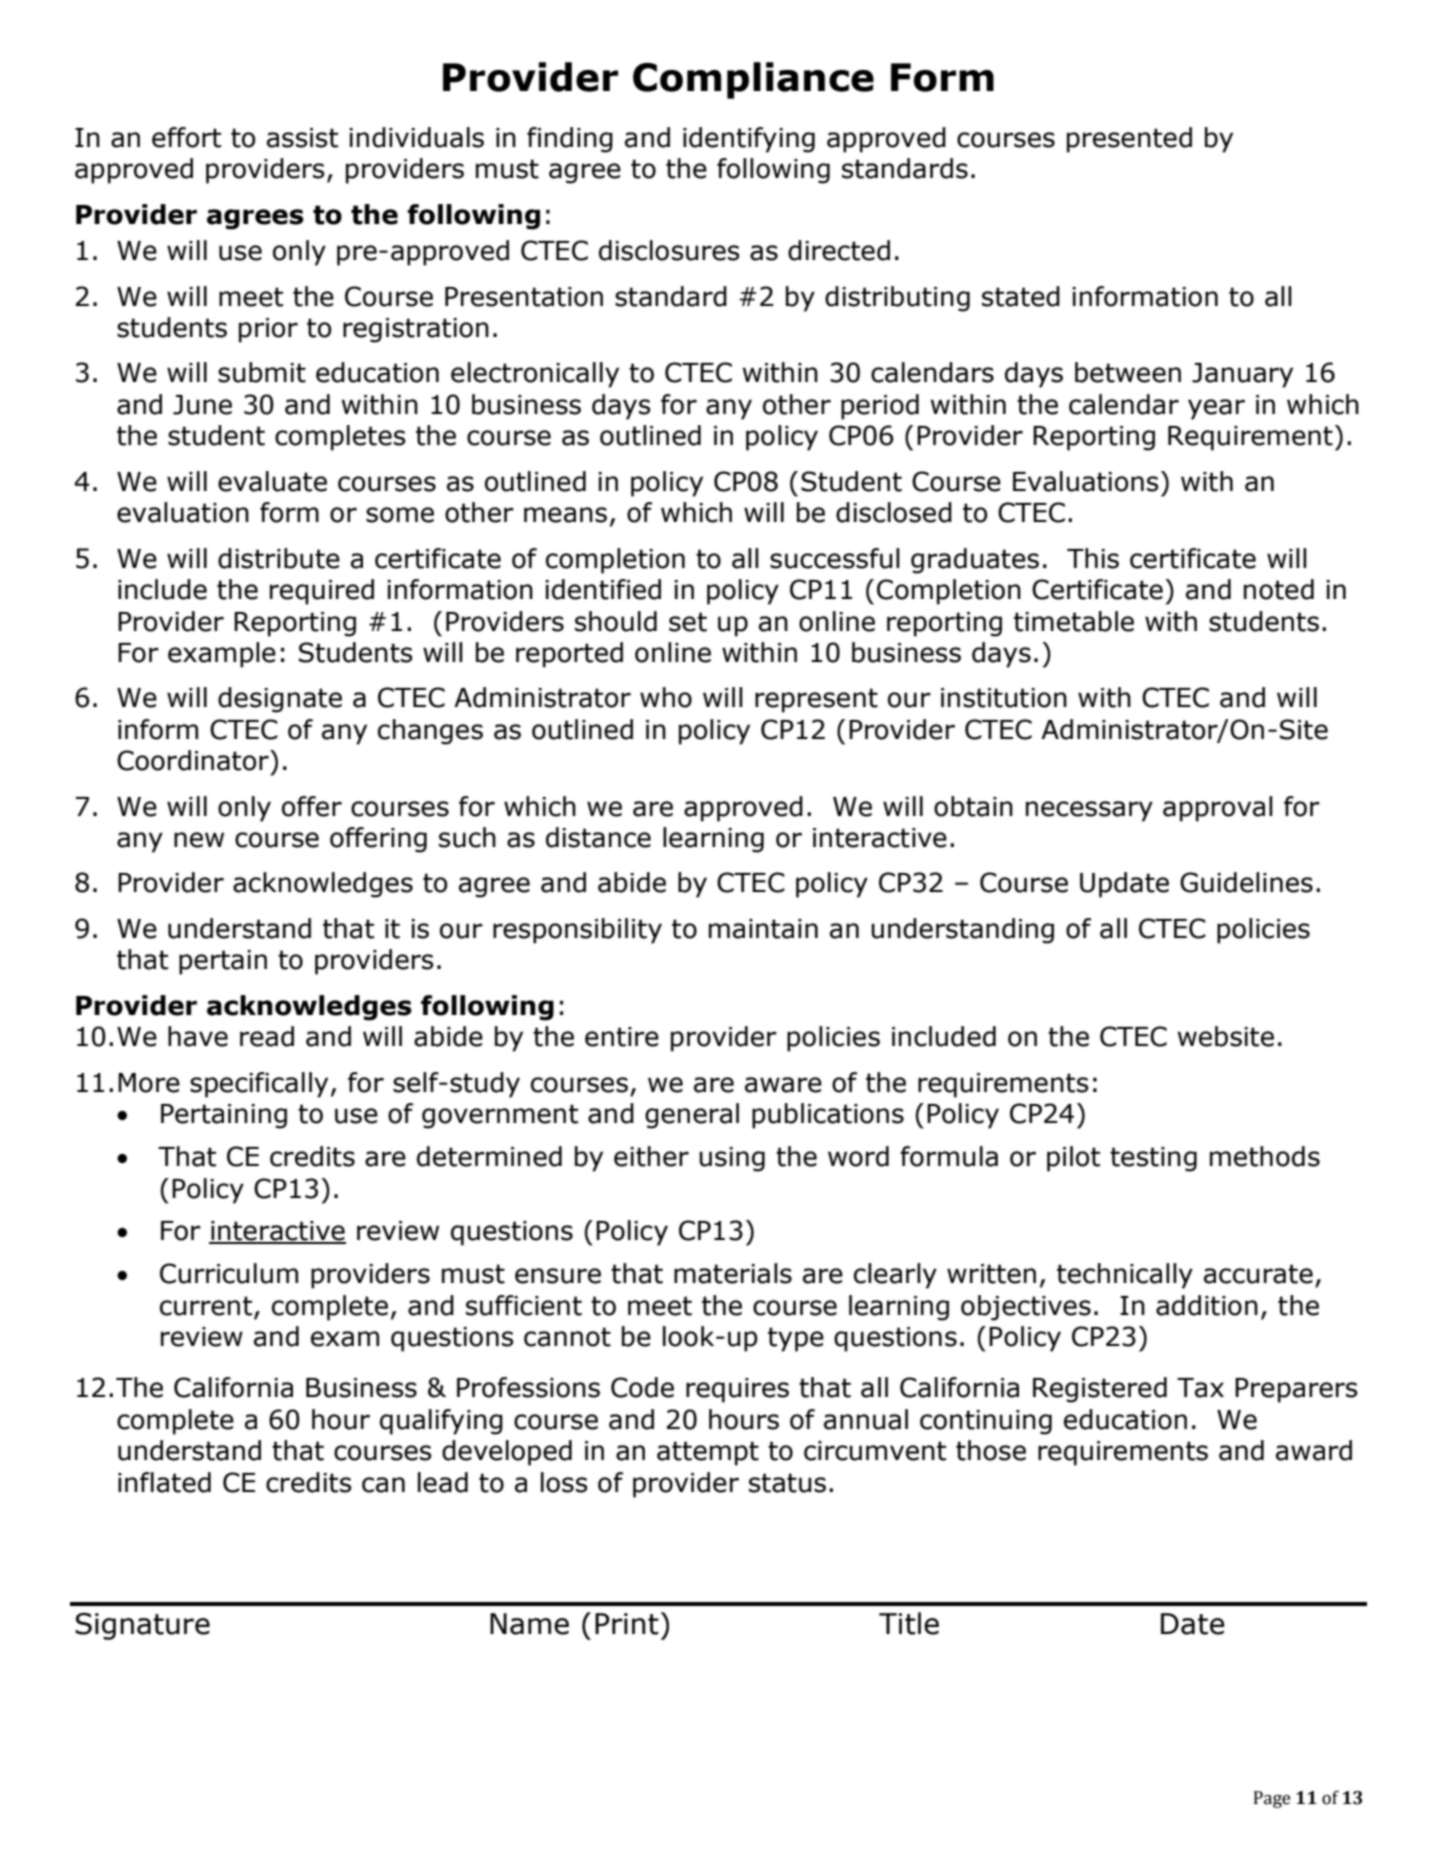  Describe the element at coordinates (1074, 621) in the document. I see `timetable` at that location.
